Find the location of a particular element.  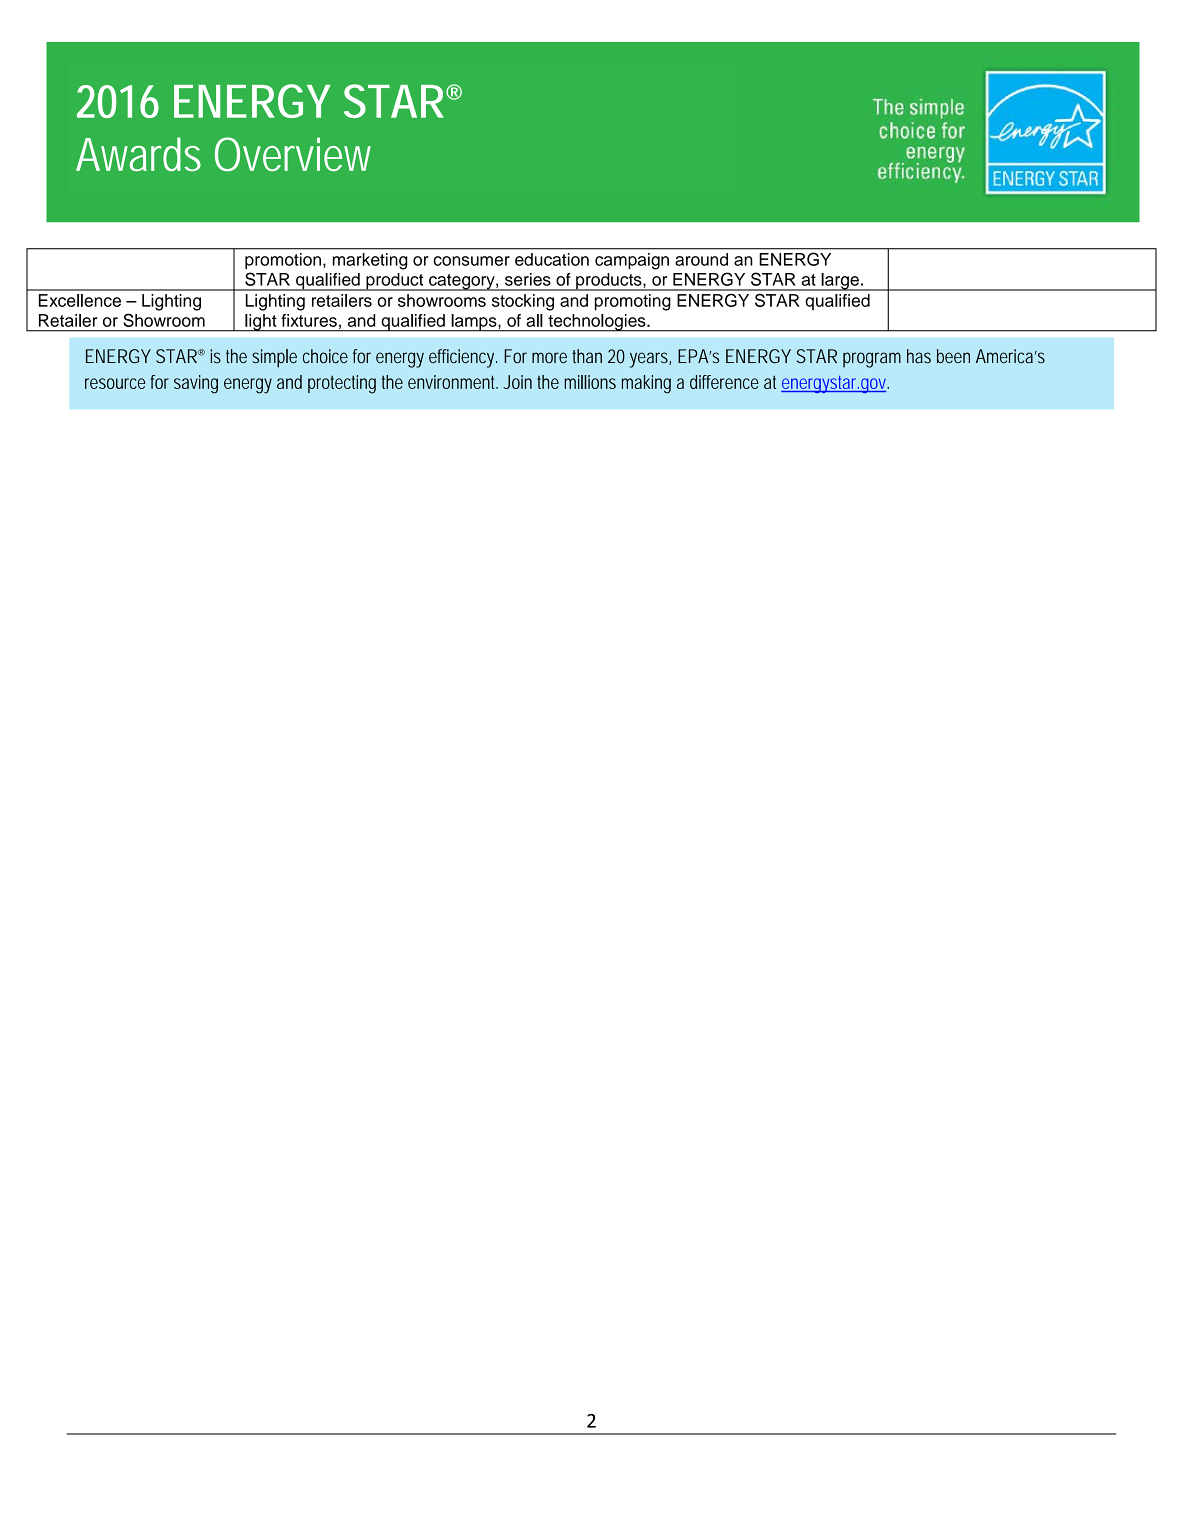

around is located at coordinates (701, 259).
